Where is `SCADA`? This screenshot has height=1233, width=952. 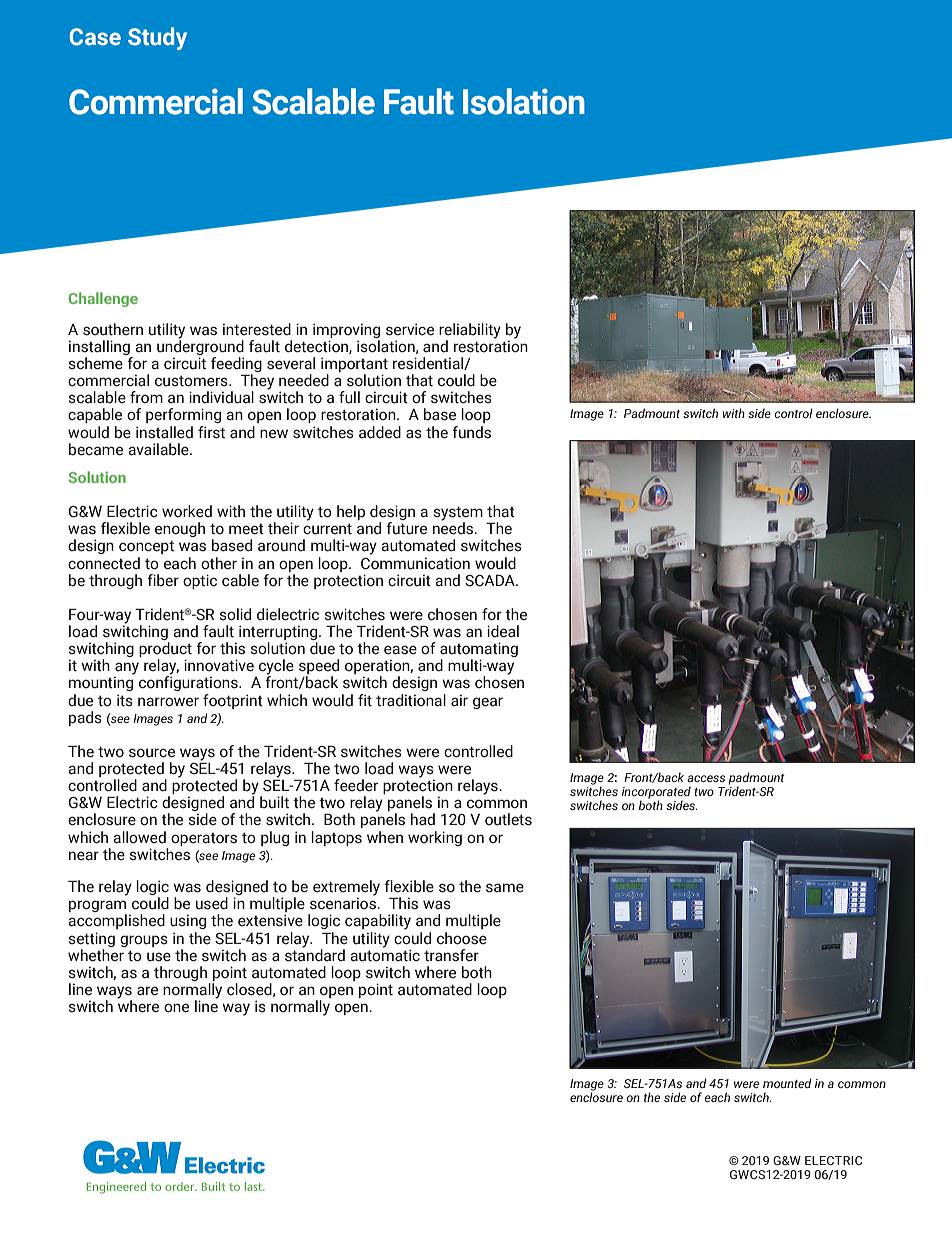
SCADA is located at coordinates (491, 580).
